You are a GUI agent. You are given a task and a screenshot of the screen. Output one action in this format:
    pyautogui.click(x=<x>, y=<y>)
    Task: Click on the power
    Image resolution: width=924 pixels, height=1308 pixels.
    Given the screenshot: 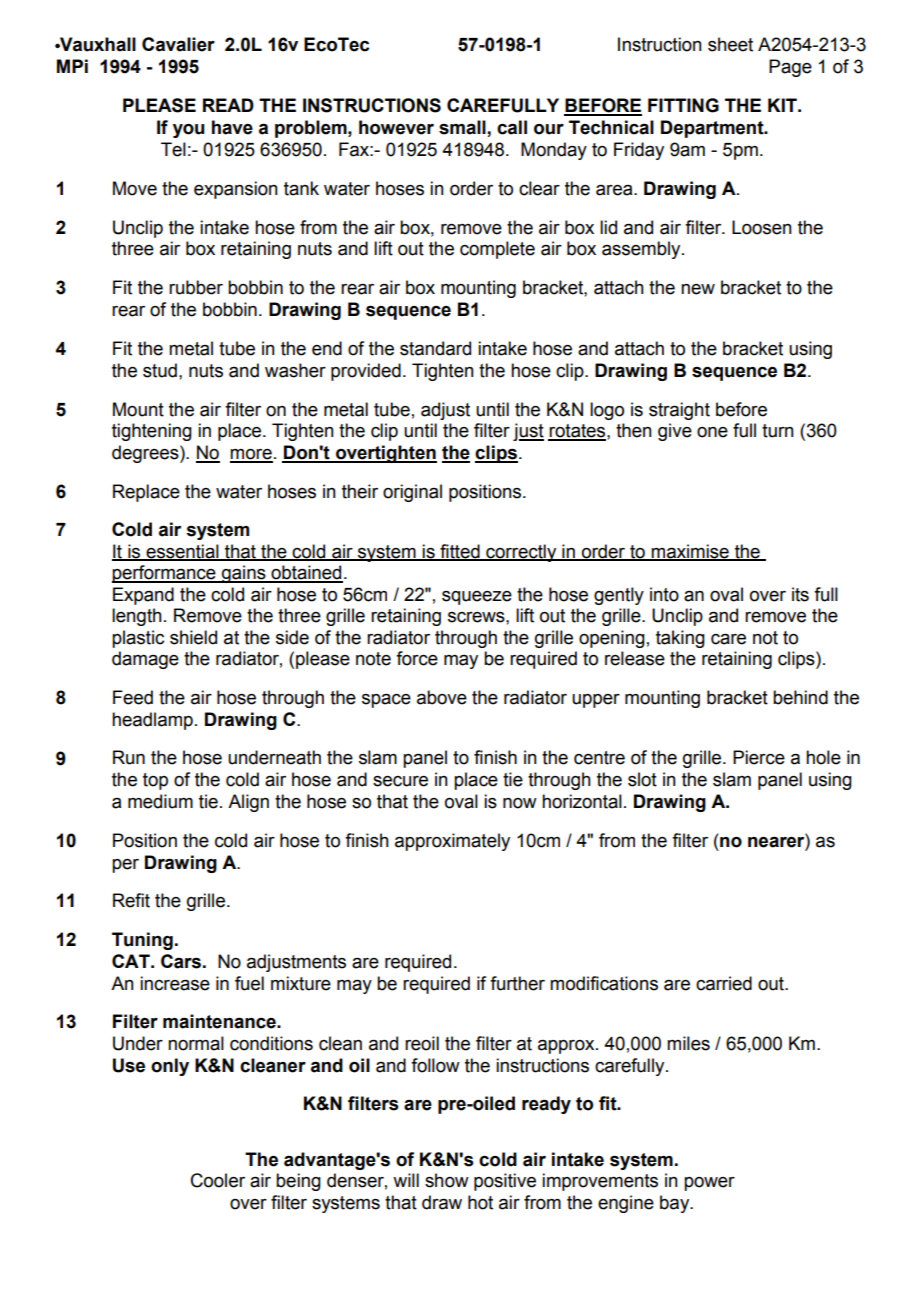 What is the action you would take?
    pyautogui.click(x=709, y=1184)
